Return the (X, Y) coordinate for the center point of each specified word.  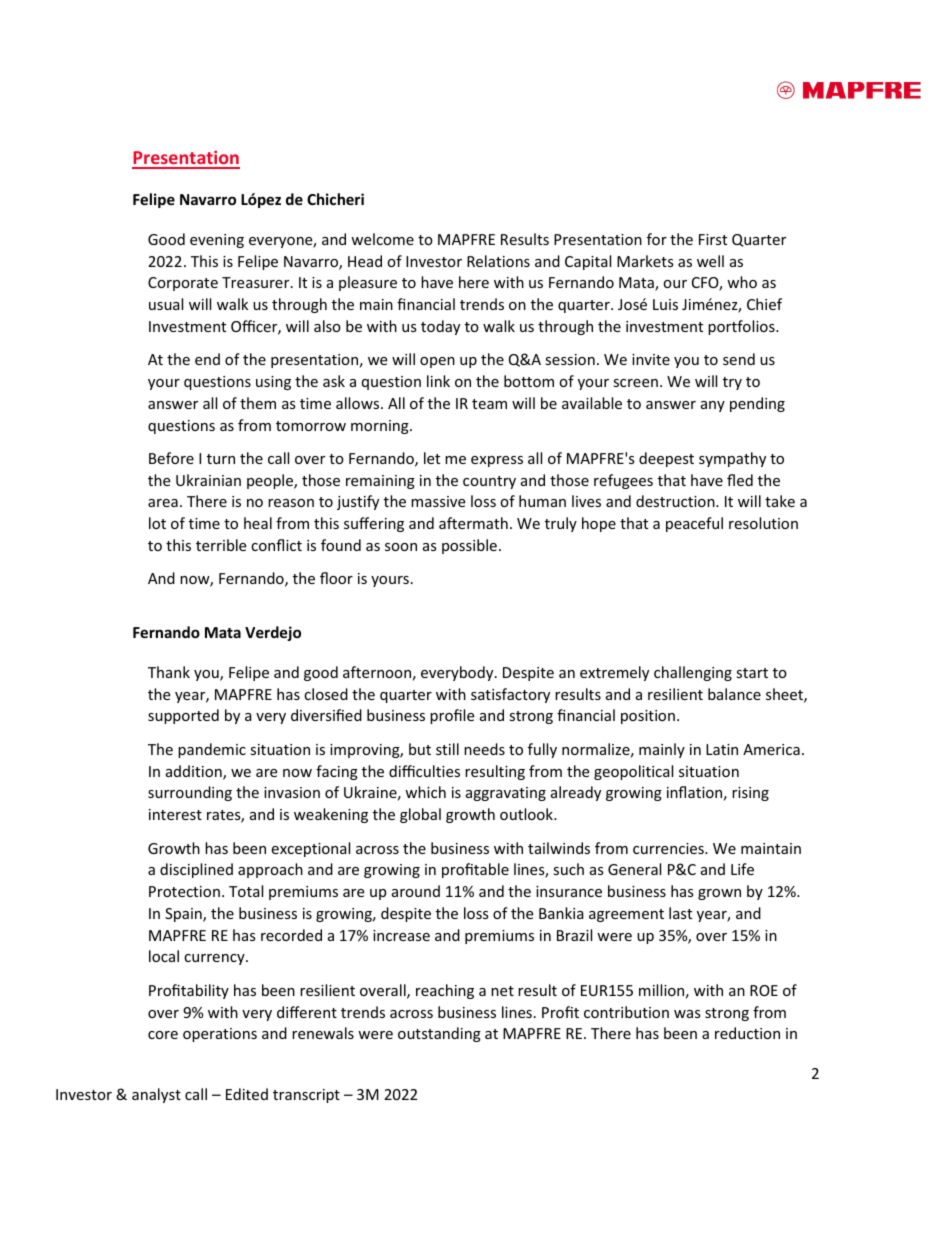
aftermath (473, 523)
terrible (221, 545)
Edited (247, 1094)
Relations (498, 261)
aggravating (506, 794)
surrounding (190, 793)
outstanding (439, 1034)
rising (750, 794)
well (710, 261)
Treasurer (257, 282)
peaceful (694, 524)
